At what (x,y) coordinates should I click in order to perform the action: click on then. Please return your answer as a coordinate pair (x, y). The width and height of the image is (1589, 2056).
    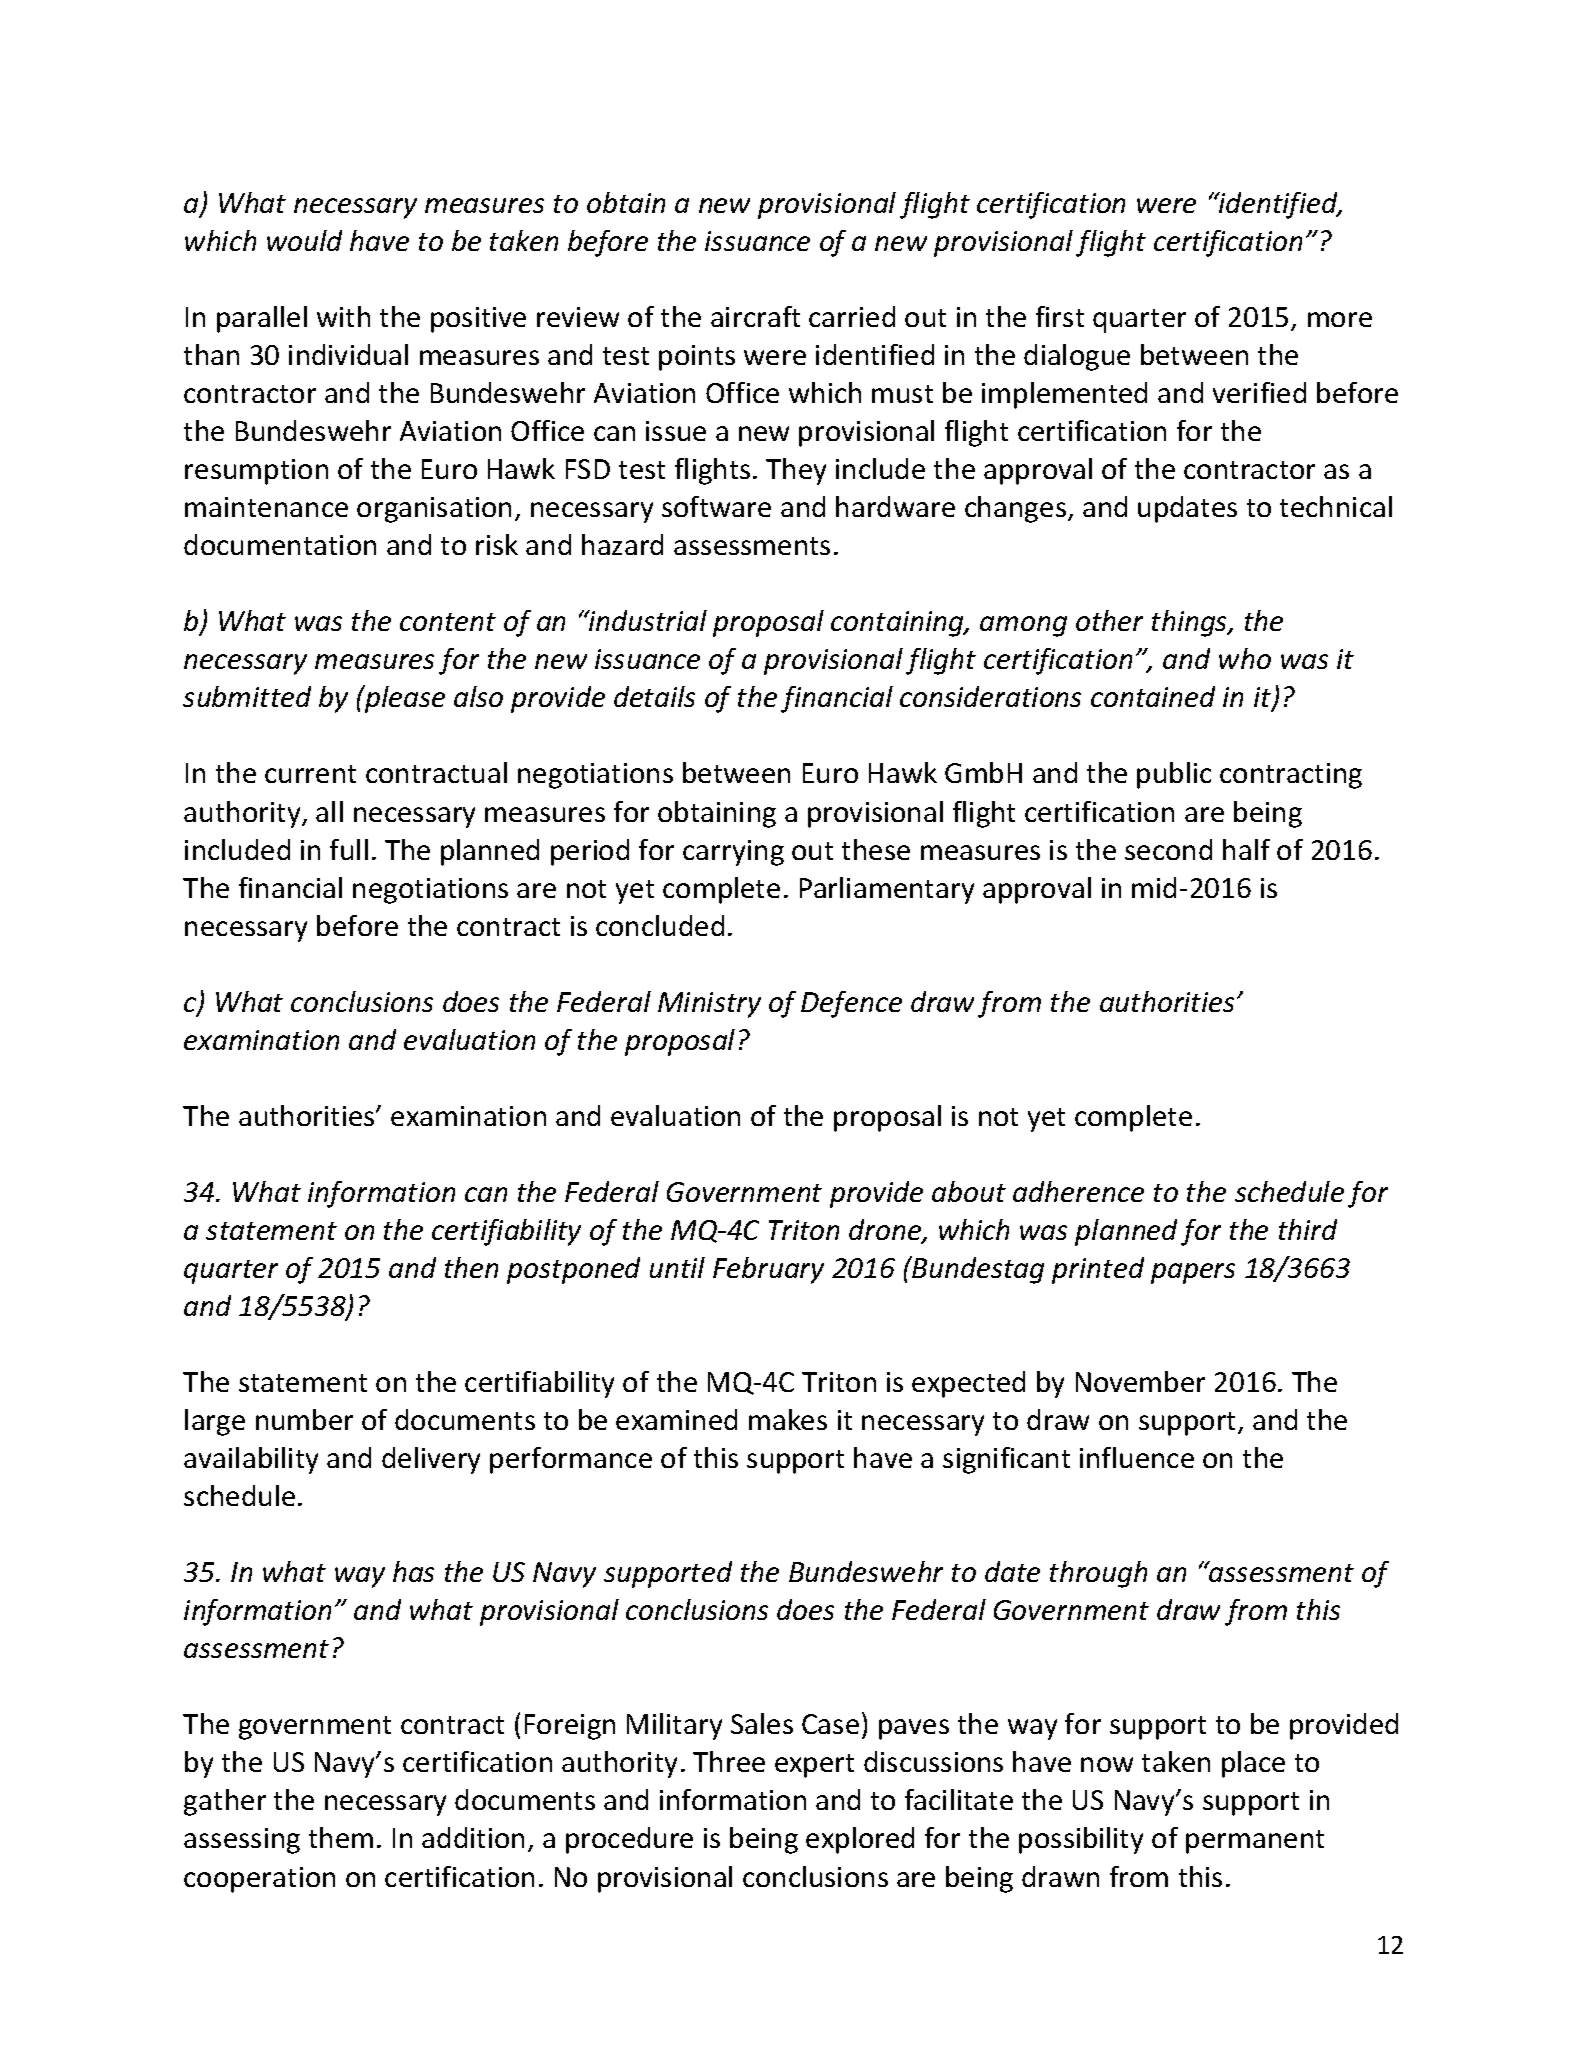
    Looking at the image, I should click on (471, 1267).
